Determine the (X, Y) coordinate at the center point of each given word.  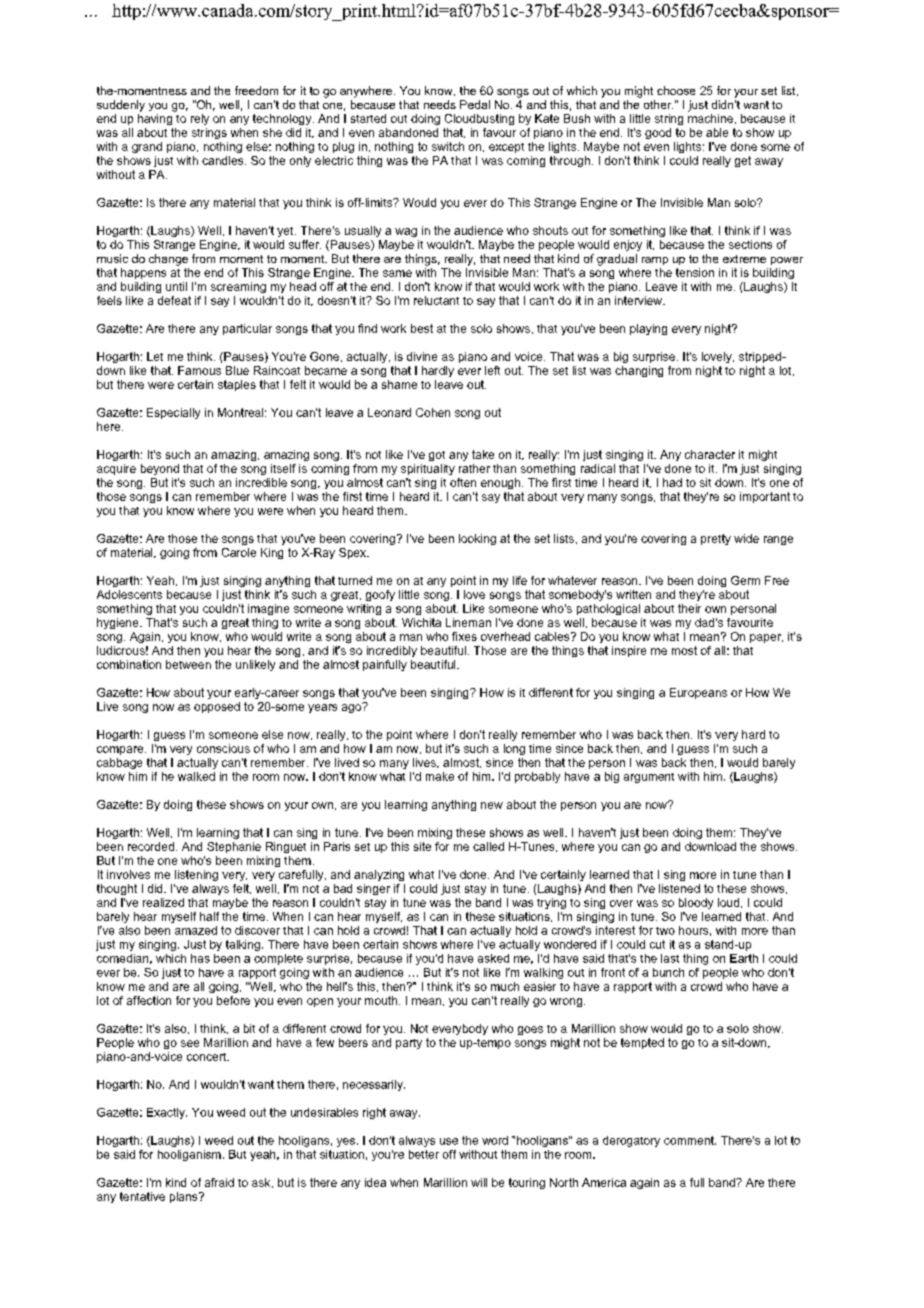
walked (196, 776)
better (424, 1154)
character (710, 454)
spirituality (428, 469)
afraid (219, 1182)
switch (448, 146)
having (155, 119)
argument (649, 778)
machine (710, 118)
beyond (160, 469)
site (422, 846)
